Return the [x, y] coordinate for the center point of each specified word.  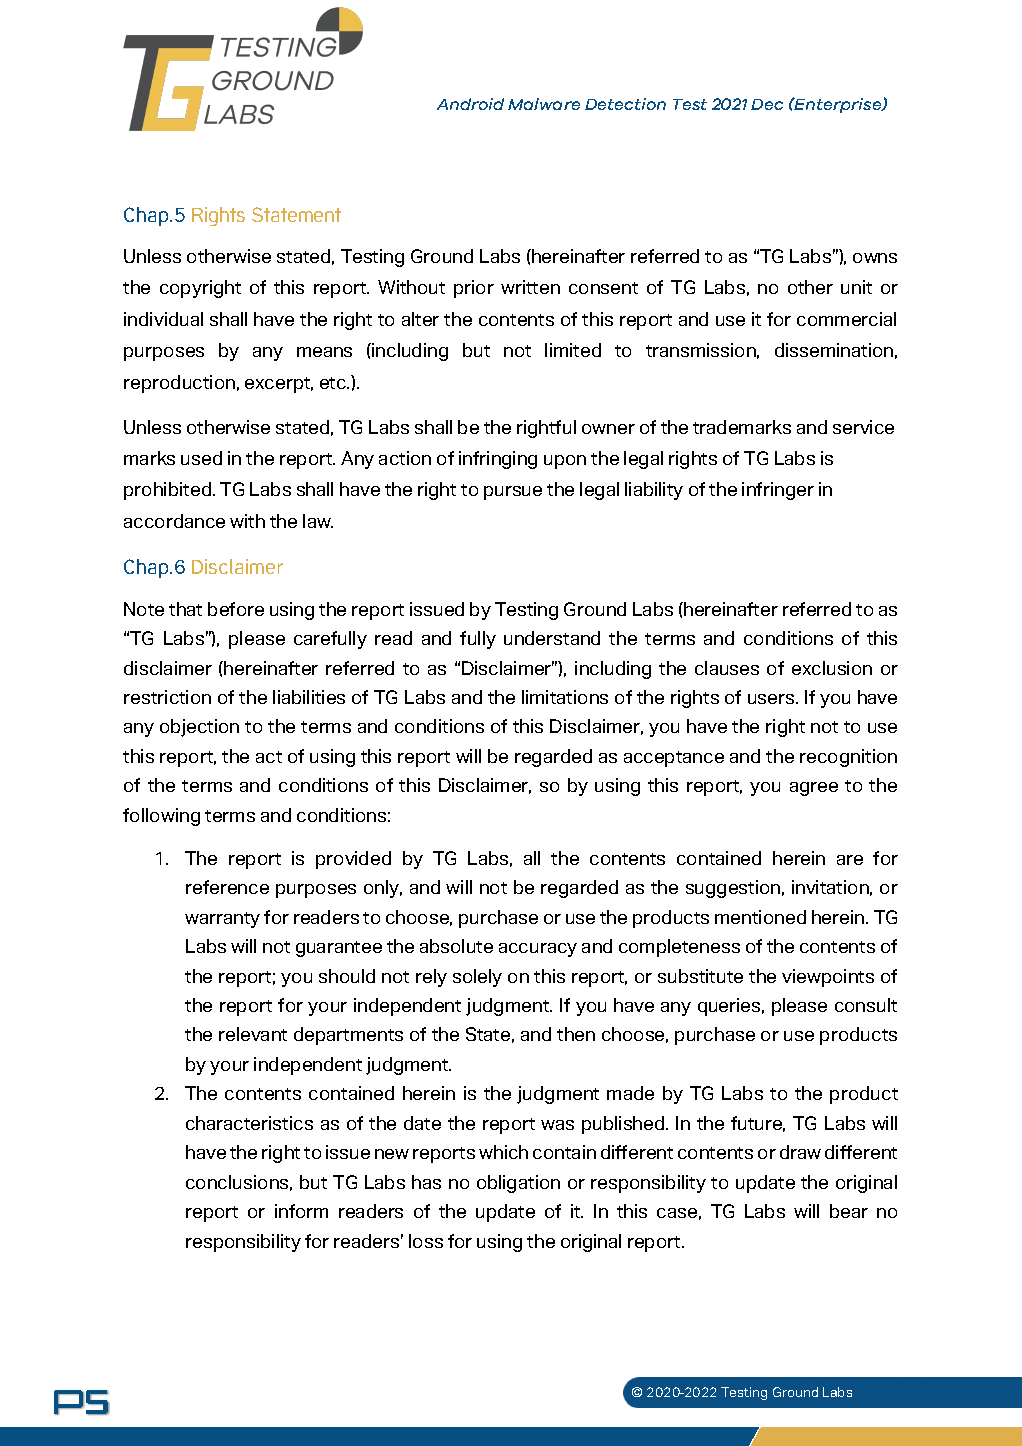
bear [849, 1211]
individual [163, 319]
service [863, 427]
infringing [498, 460]
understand [552, 638]
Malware [544, 104]
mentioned [760, 917]
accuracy [538, 950]
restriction [167, 697]
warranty [222, 920]
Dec [767, 104]
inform [301, 1211]
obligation [518, 1184]
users [772, 699]
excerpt [279, 385]
